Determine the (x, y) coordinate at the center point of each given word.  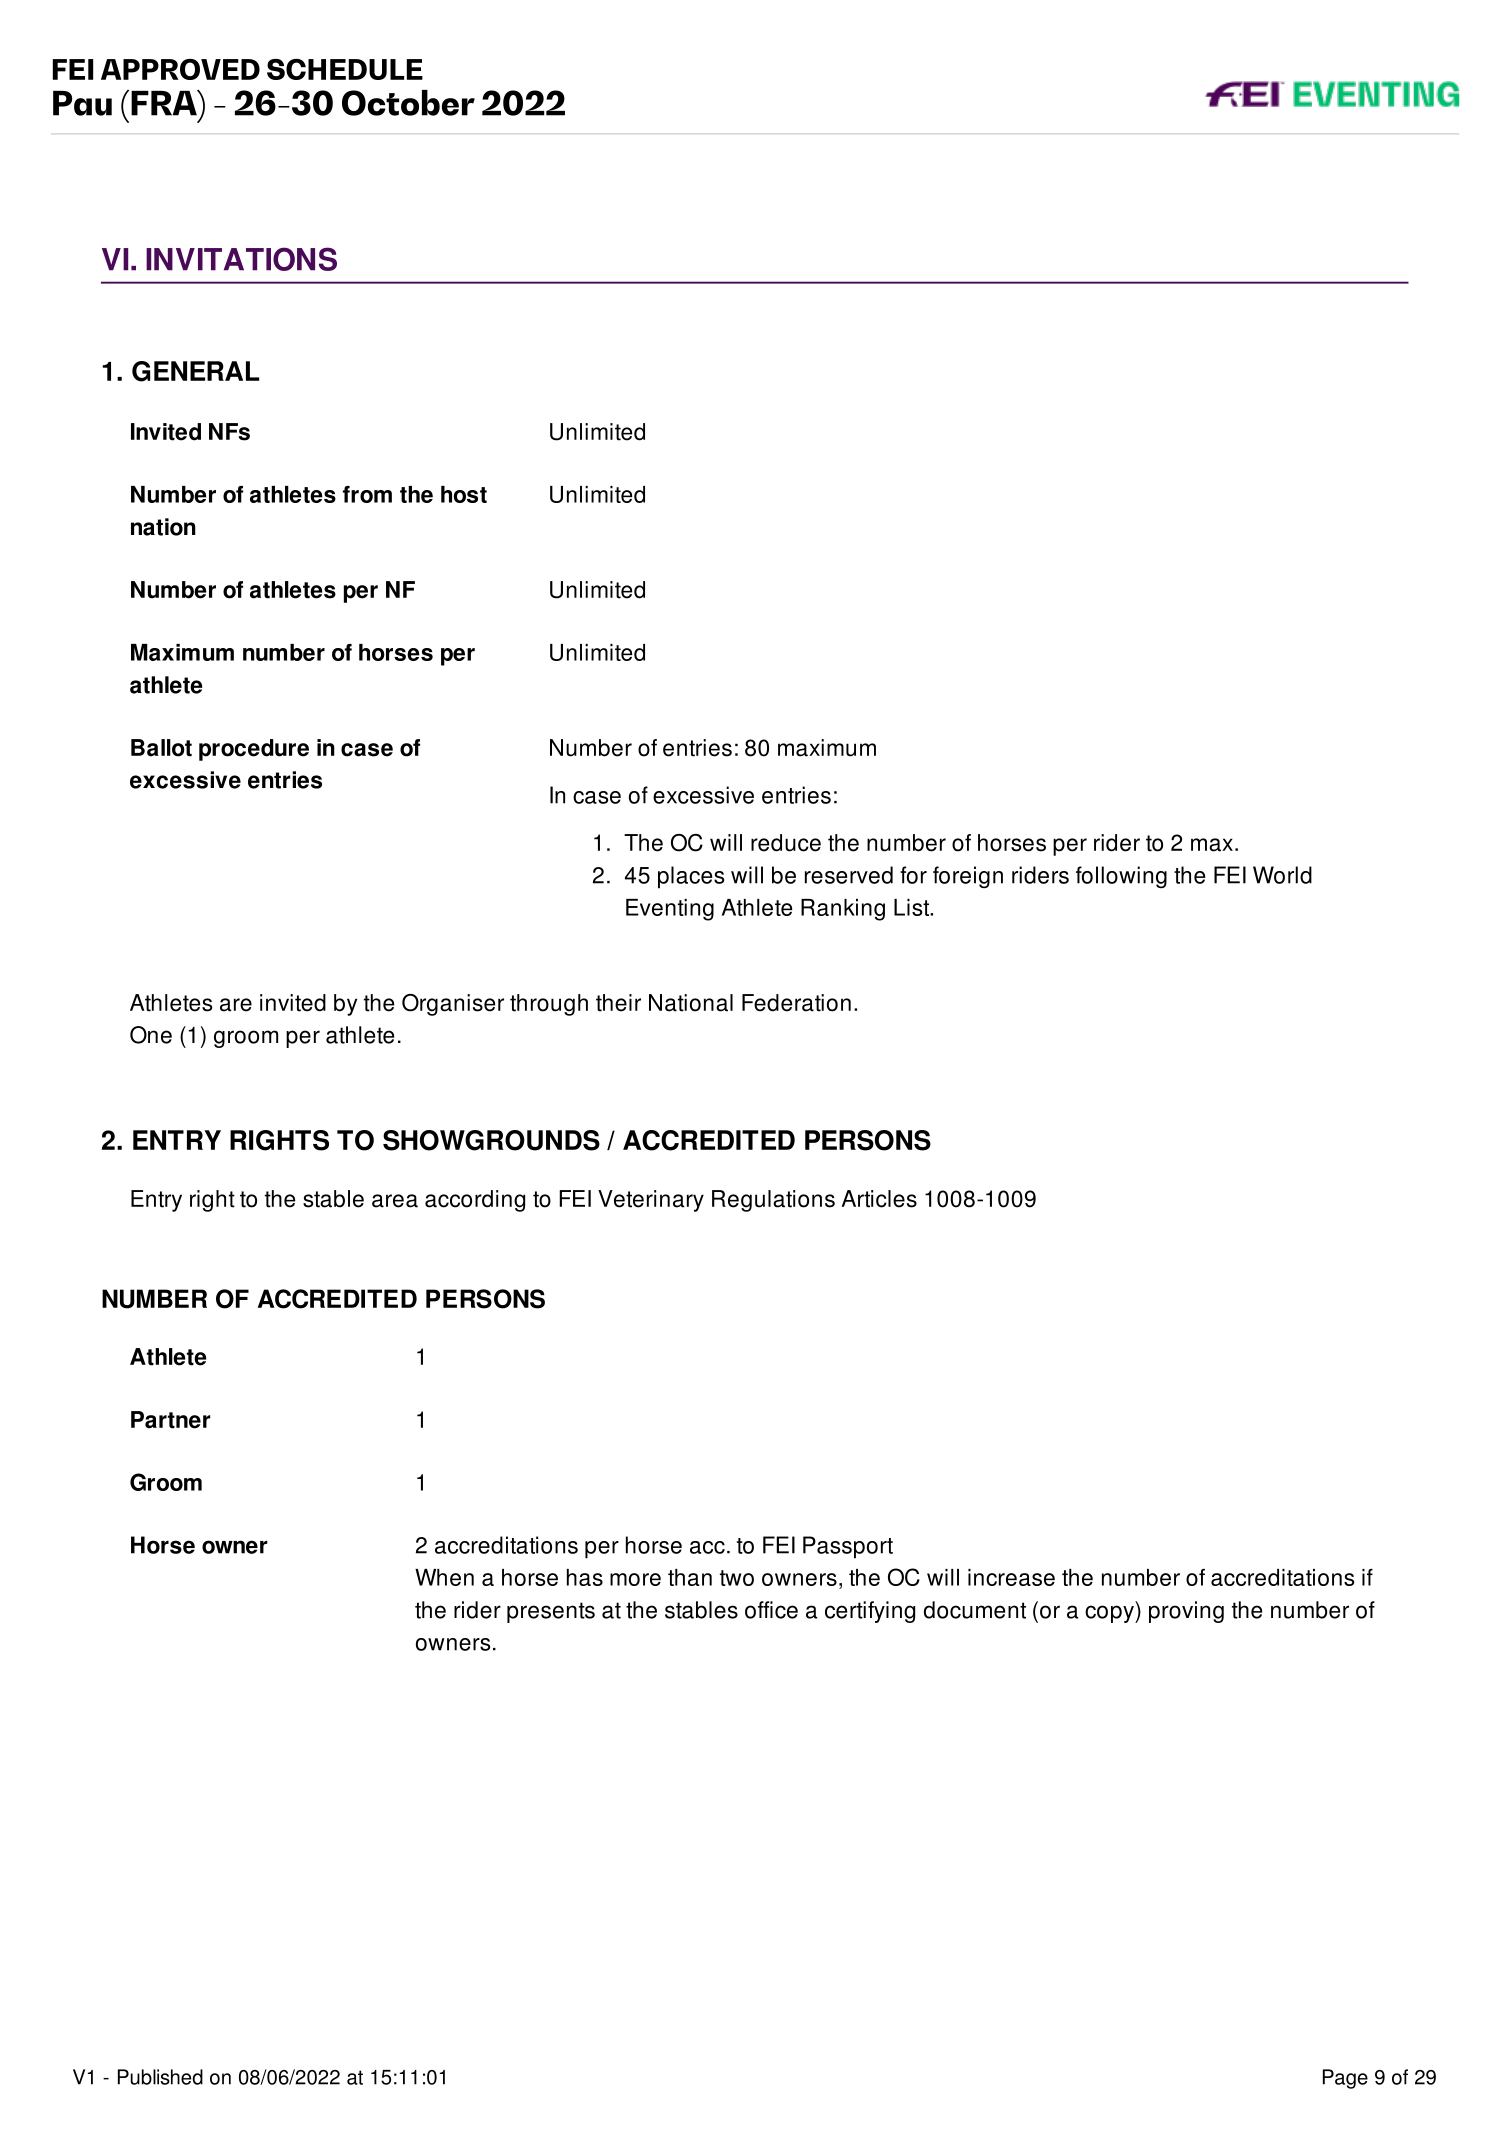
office (771, 1610)
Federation (796, 1003)
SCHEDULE (345, 69)
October (408, 103)
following (1121, 877)
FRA (165, 102)
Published (160, 2077)
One (151, 1035)
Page (1345, 2079)
